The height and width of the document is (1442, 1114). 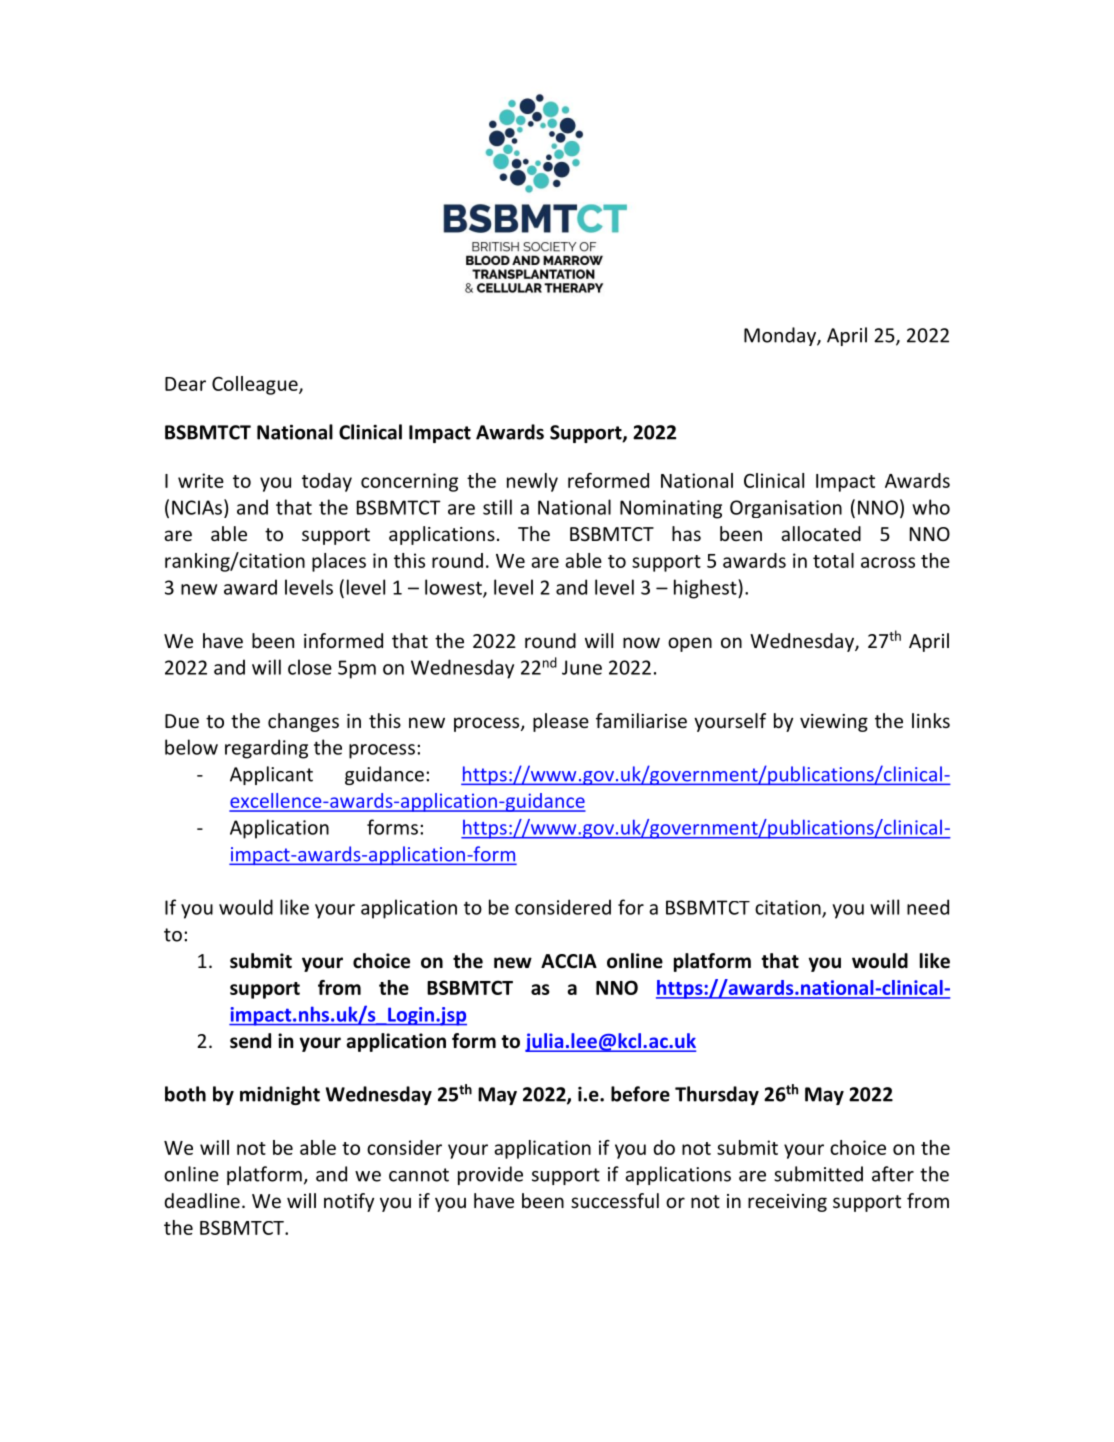 I want to click on provide, so click(x=490, y=1175).
